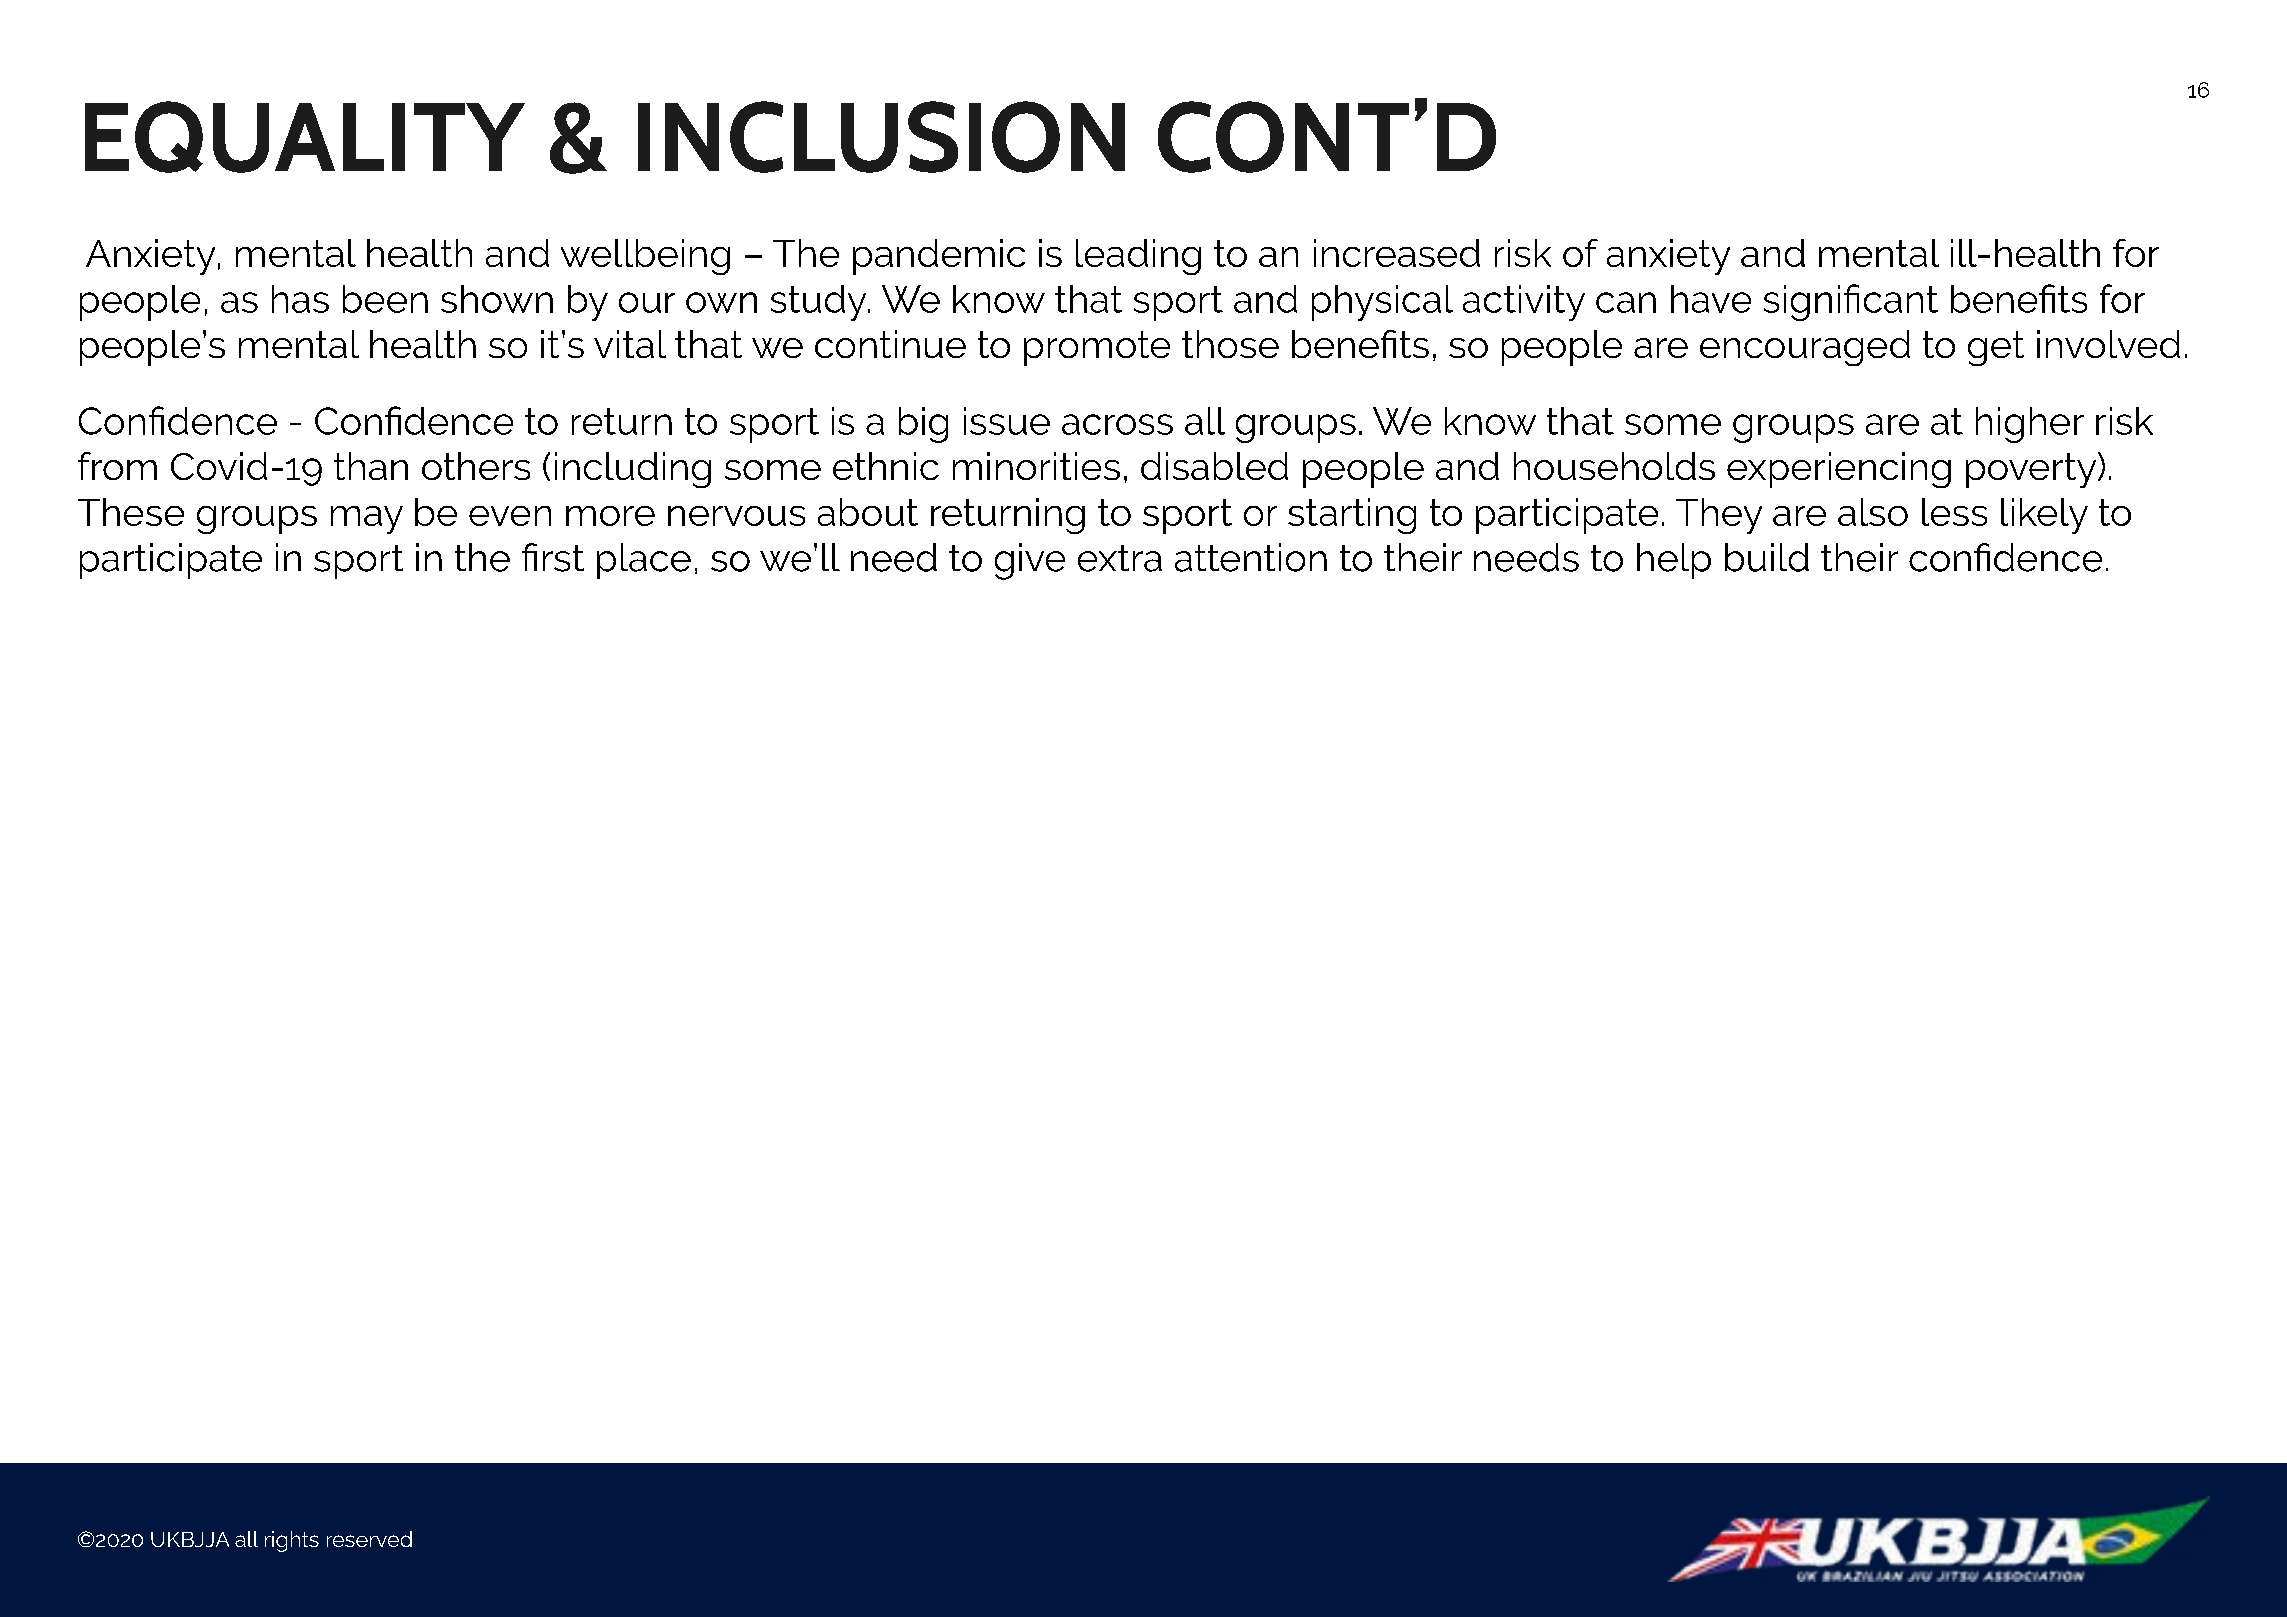 The image size is (2287, 1617). What do you see at coordinates (1767, 557) in the screenshot?
I see `build` at bounding box center [1767, 557].
